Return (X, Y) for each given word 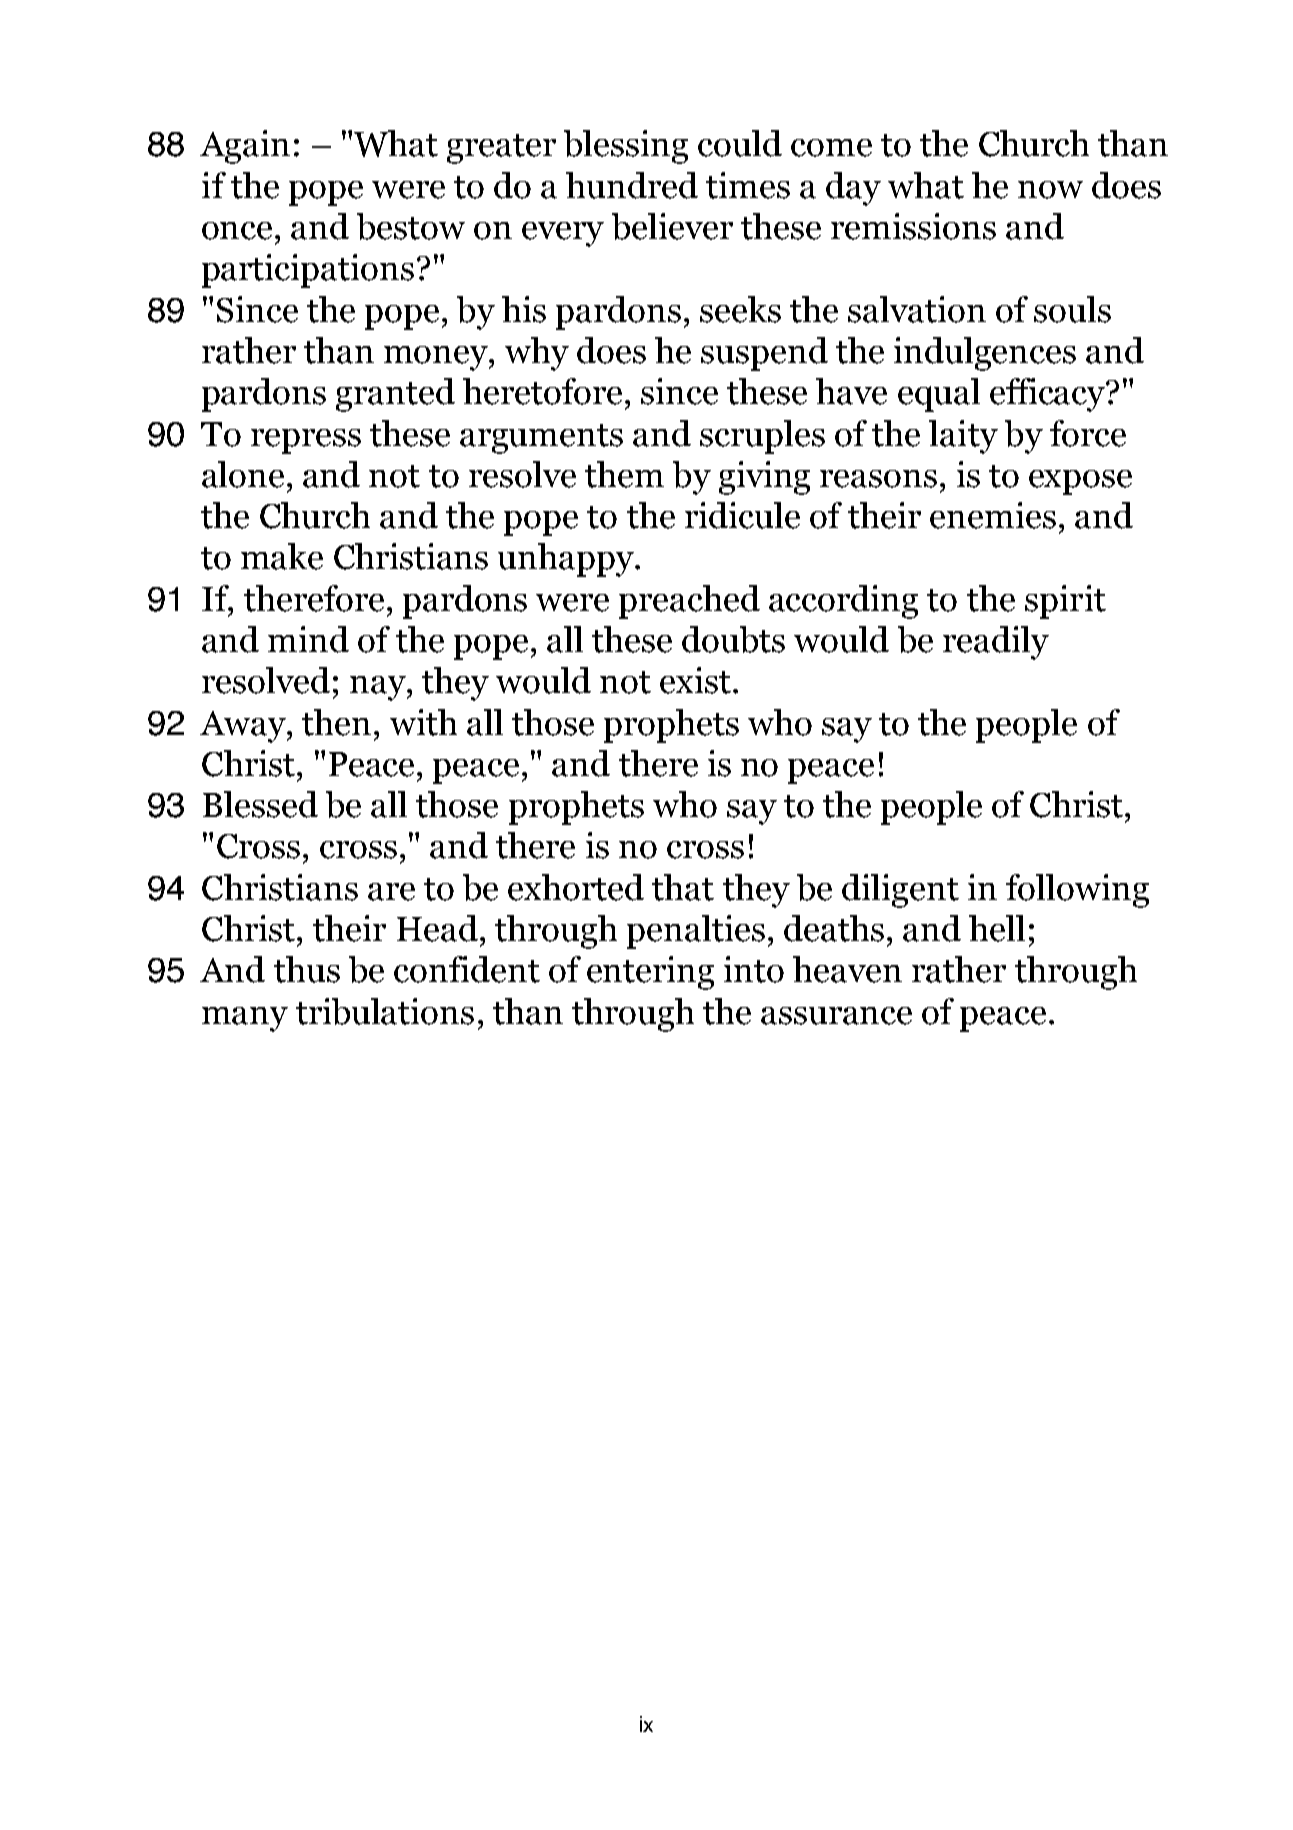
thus (307, 969)
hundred (632, 185)
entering (650, 973)
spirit (1065, 602)
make (282, 556)
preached (689, 602)
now (1050, 190)
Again (245, 147)
